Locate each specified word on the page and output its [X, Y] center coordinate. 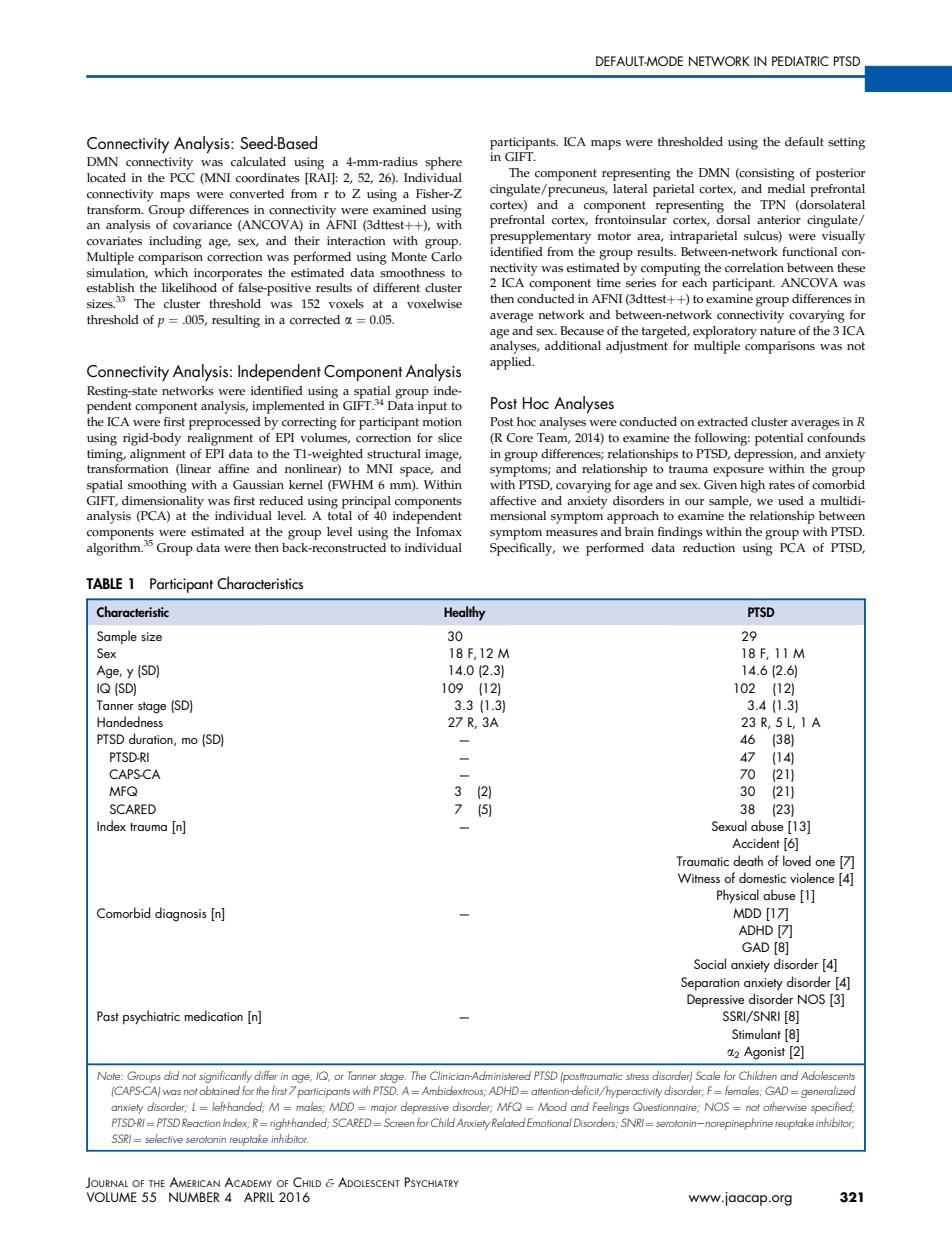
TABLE [104, 583]
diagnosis [181, 914]
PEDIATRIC [800, 61]
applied [512, 363]
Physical [738, 896]
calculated [258, 162]
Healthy [465, 613]
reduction [709, 548]
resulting [236, 321]
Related [508, 1122]
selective [164, 1138]
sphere [443, 163]
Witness [699, 878]
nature [778, 331]
